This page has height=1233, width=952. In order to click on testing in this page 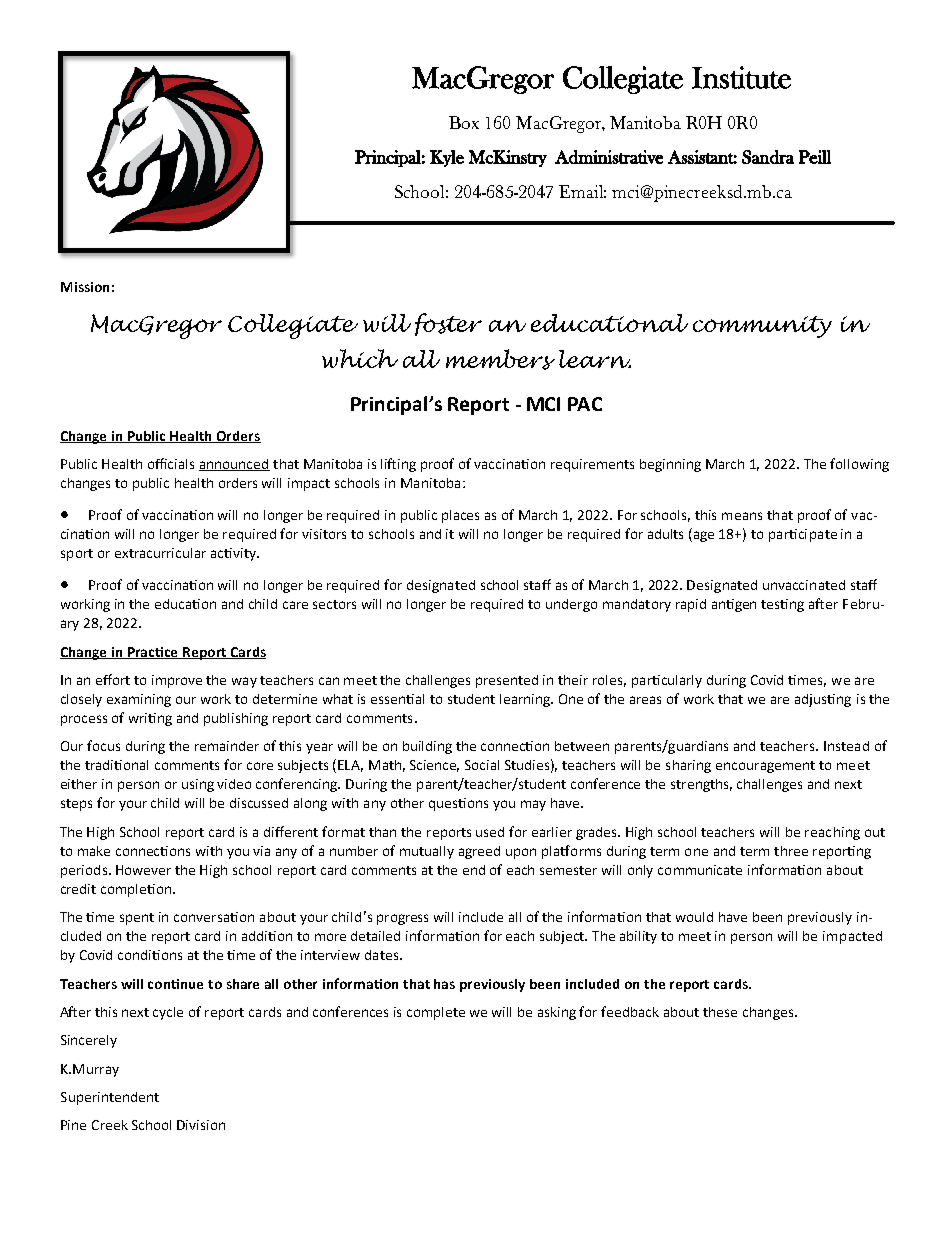, I will do `click(782, 605)`.
